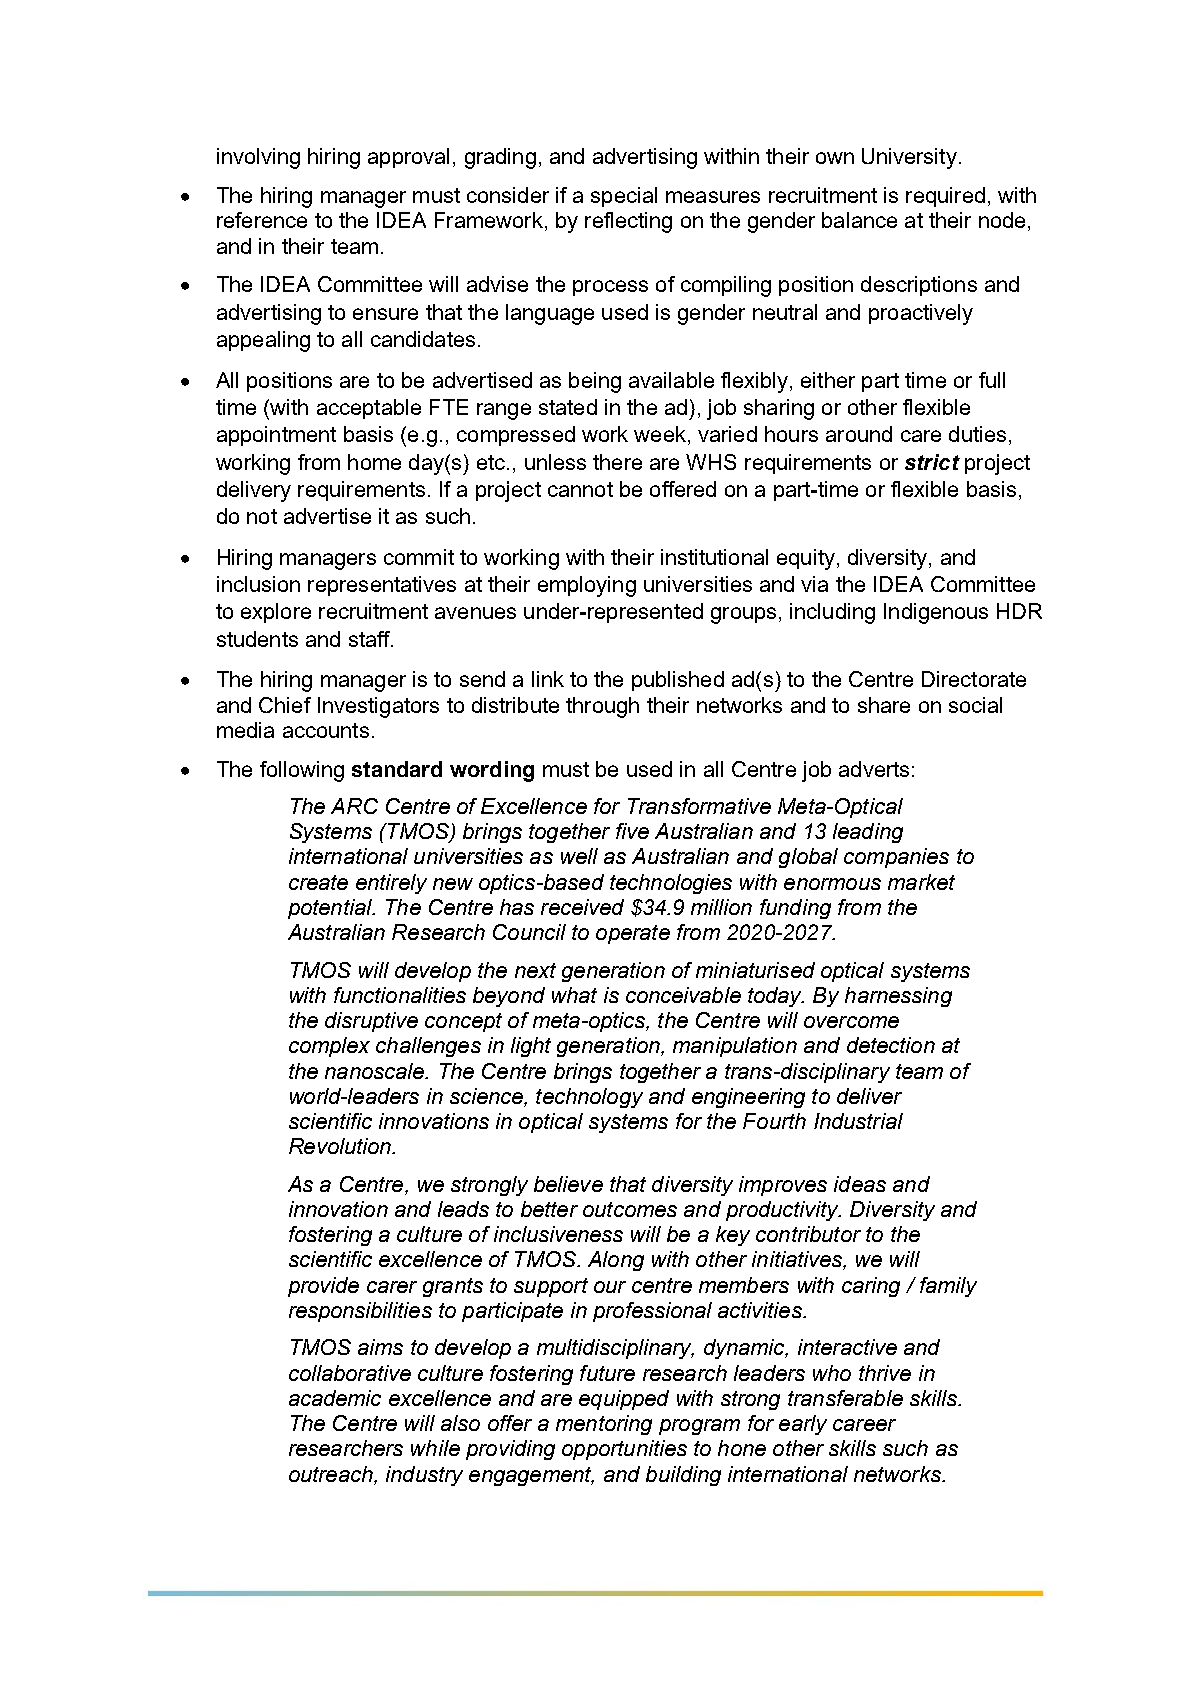 The width and height of the screenshot is (1189, 1682). Describe the element at coordinates (936, 613) in the screenshot. I see `Indigenous` at that location.
